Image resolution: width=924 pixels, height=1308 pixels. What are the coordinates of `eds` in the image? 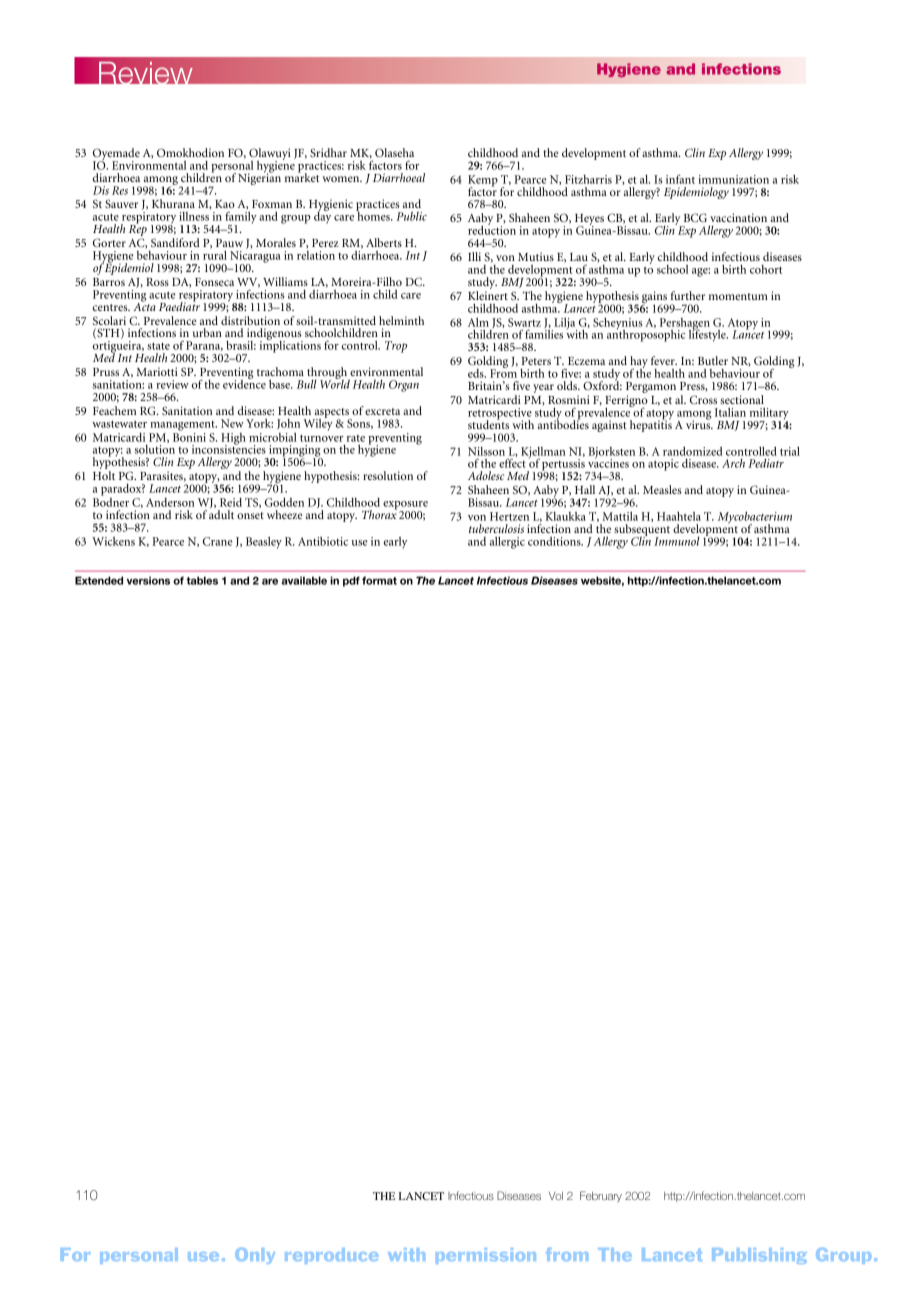 It's located at (477, 373).
